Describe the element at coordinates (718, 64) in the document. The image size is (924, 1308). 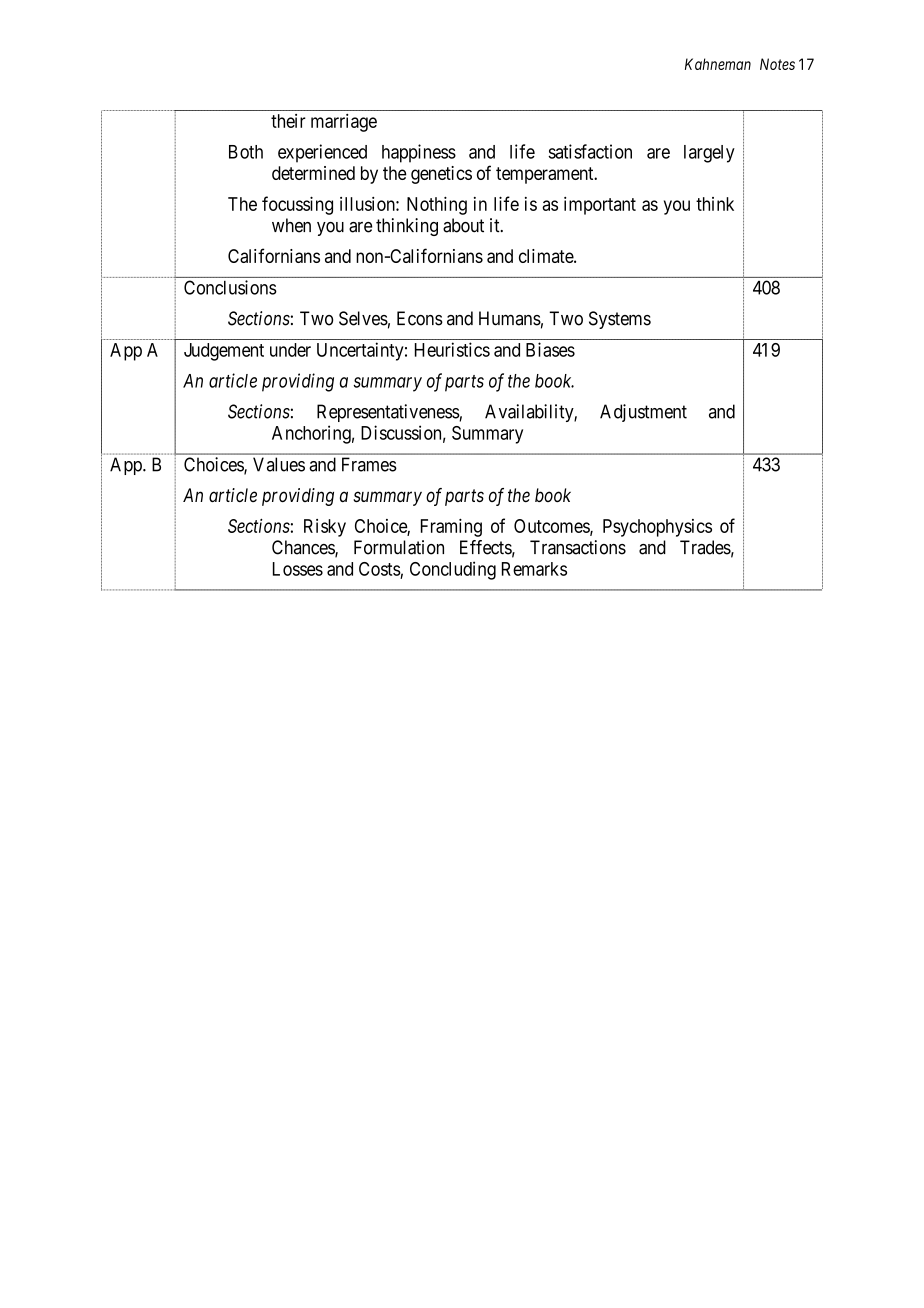
I see `Kahneman` at that location.
